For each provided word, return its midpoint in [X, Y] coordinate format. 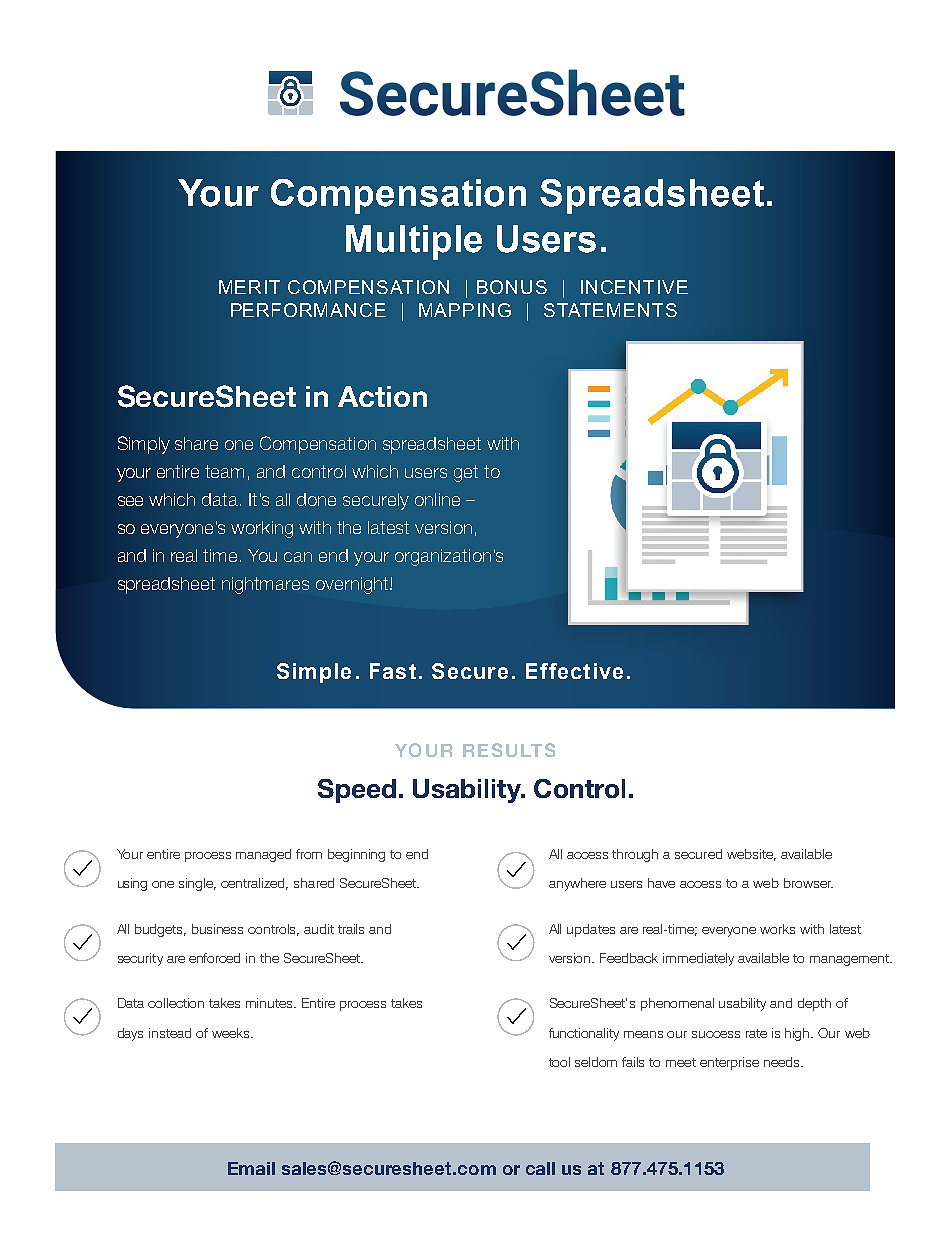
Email [251, 1168]
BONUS [512, 287]
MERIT [249, 287]
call [540, 1168]
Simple [314, 673]
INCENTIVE [634, 287]
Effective [574, 671]
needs [783, 1062]
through [635, 855]
